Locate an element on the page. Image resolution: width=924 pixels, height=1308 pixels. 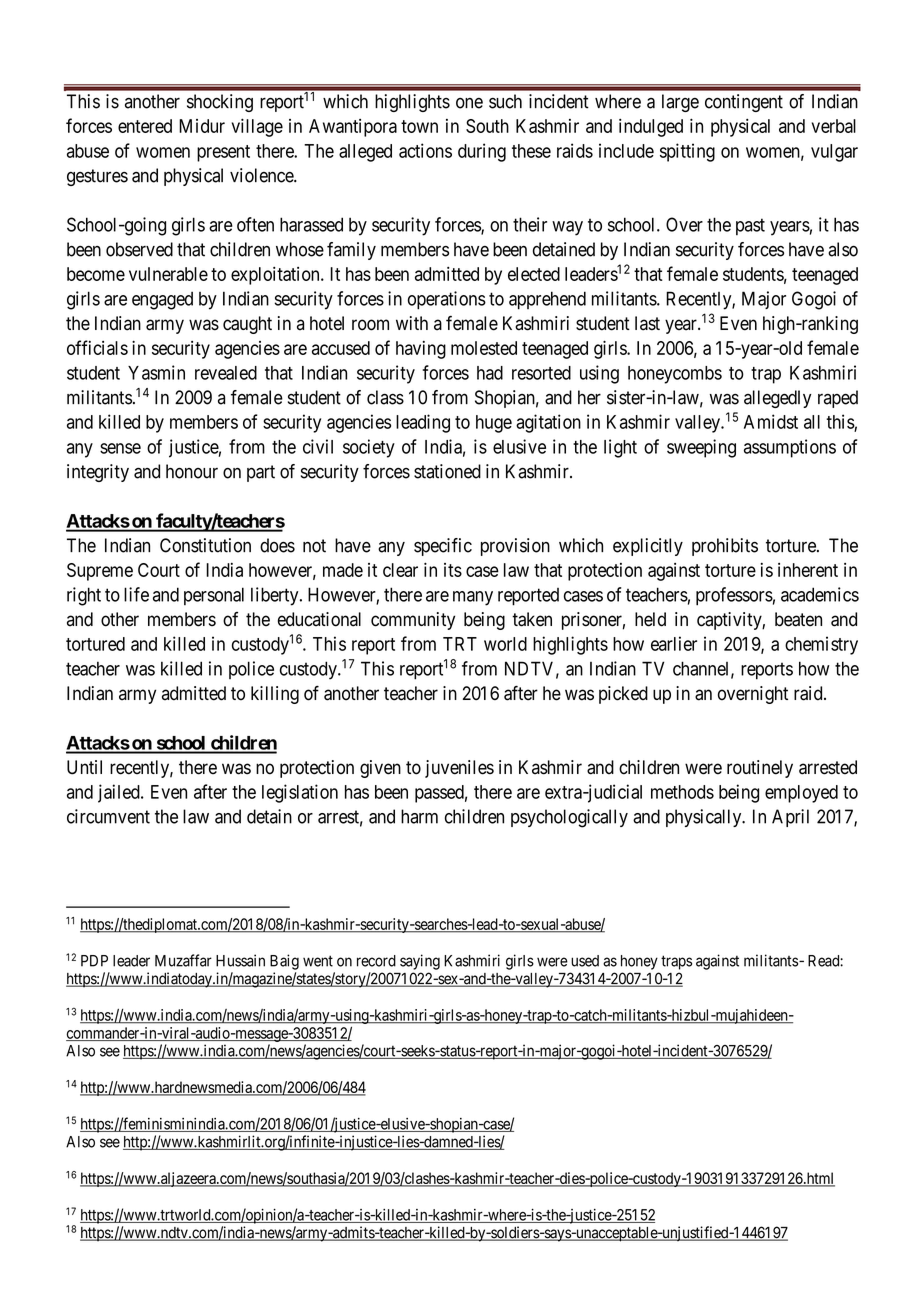
town is located at coordinates (419, 126).
